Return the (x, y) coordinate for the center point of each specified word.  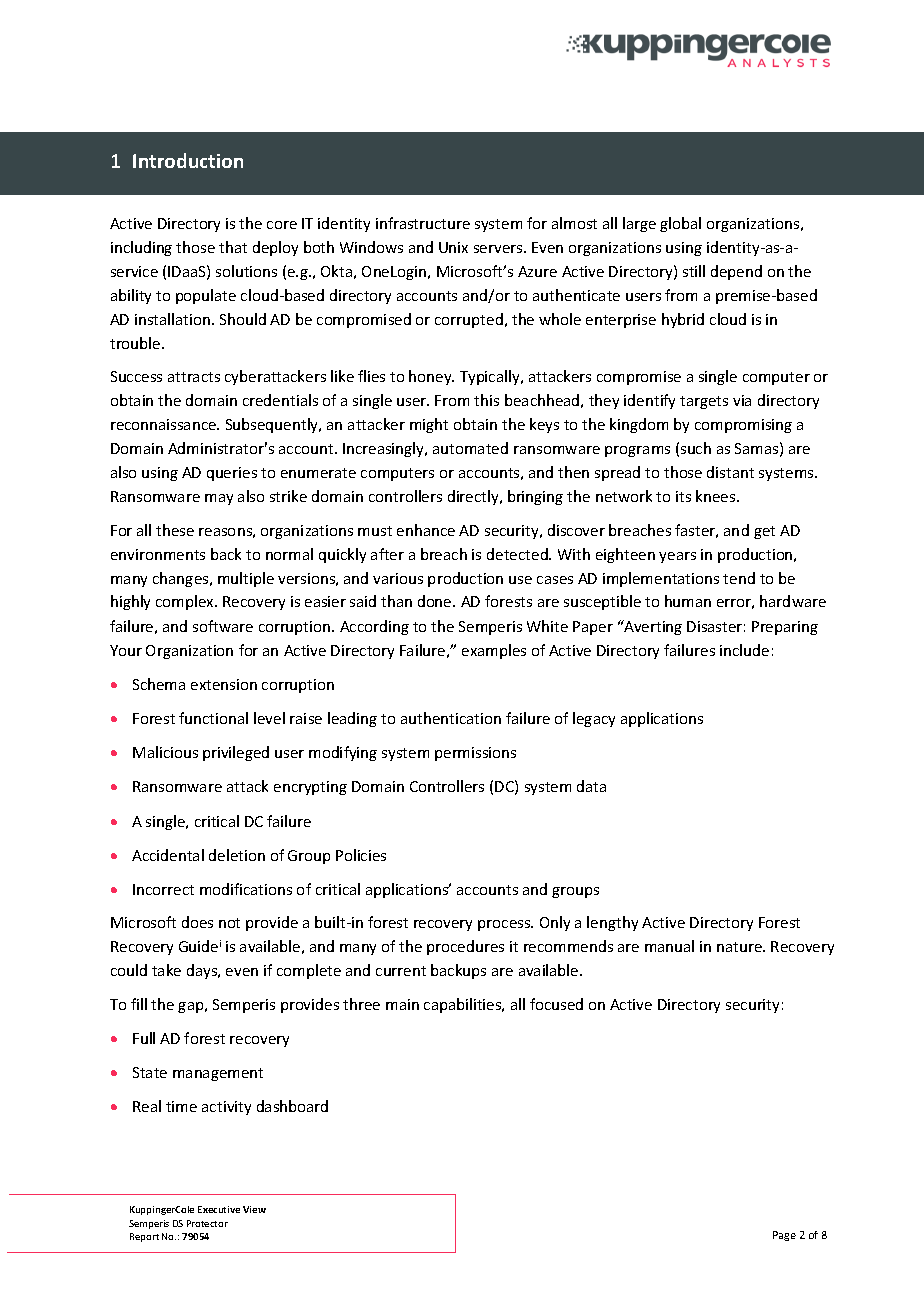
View (254, 1209)
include (744, 650)
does (197, 922)
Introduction (188, 160)
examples (494, 651)
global (680, 224)
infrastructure (423, 223)
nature (740, 947)
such (696, 448)
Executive (219, 1209)
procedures (465, 947)
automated (470, 448)
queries (232, 474)
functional (213, 718)
